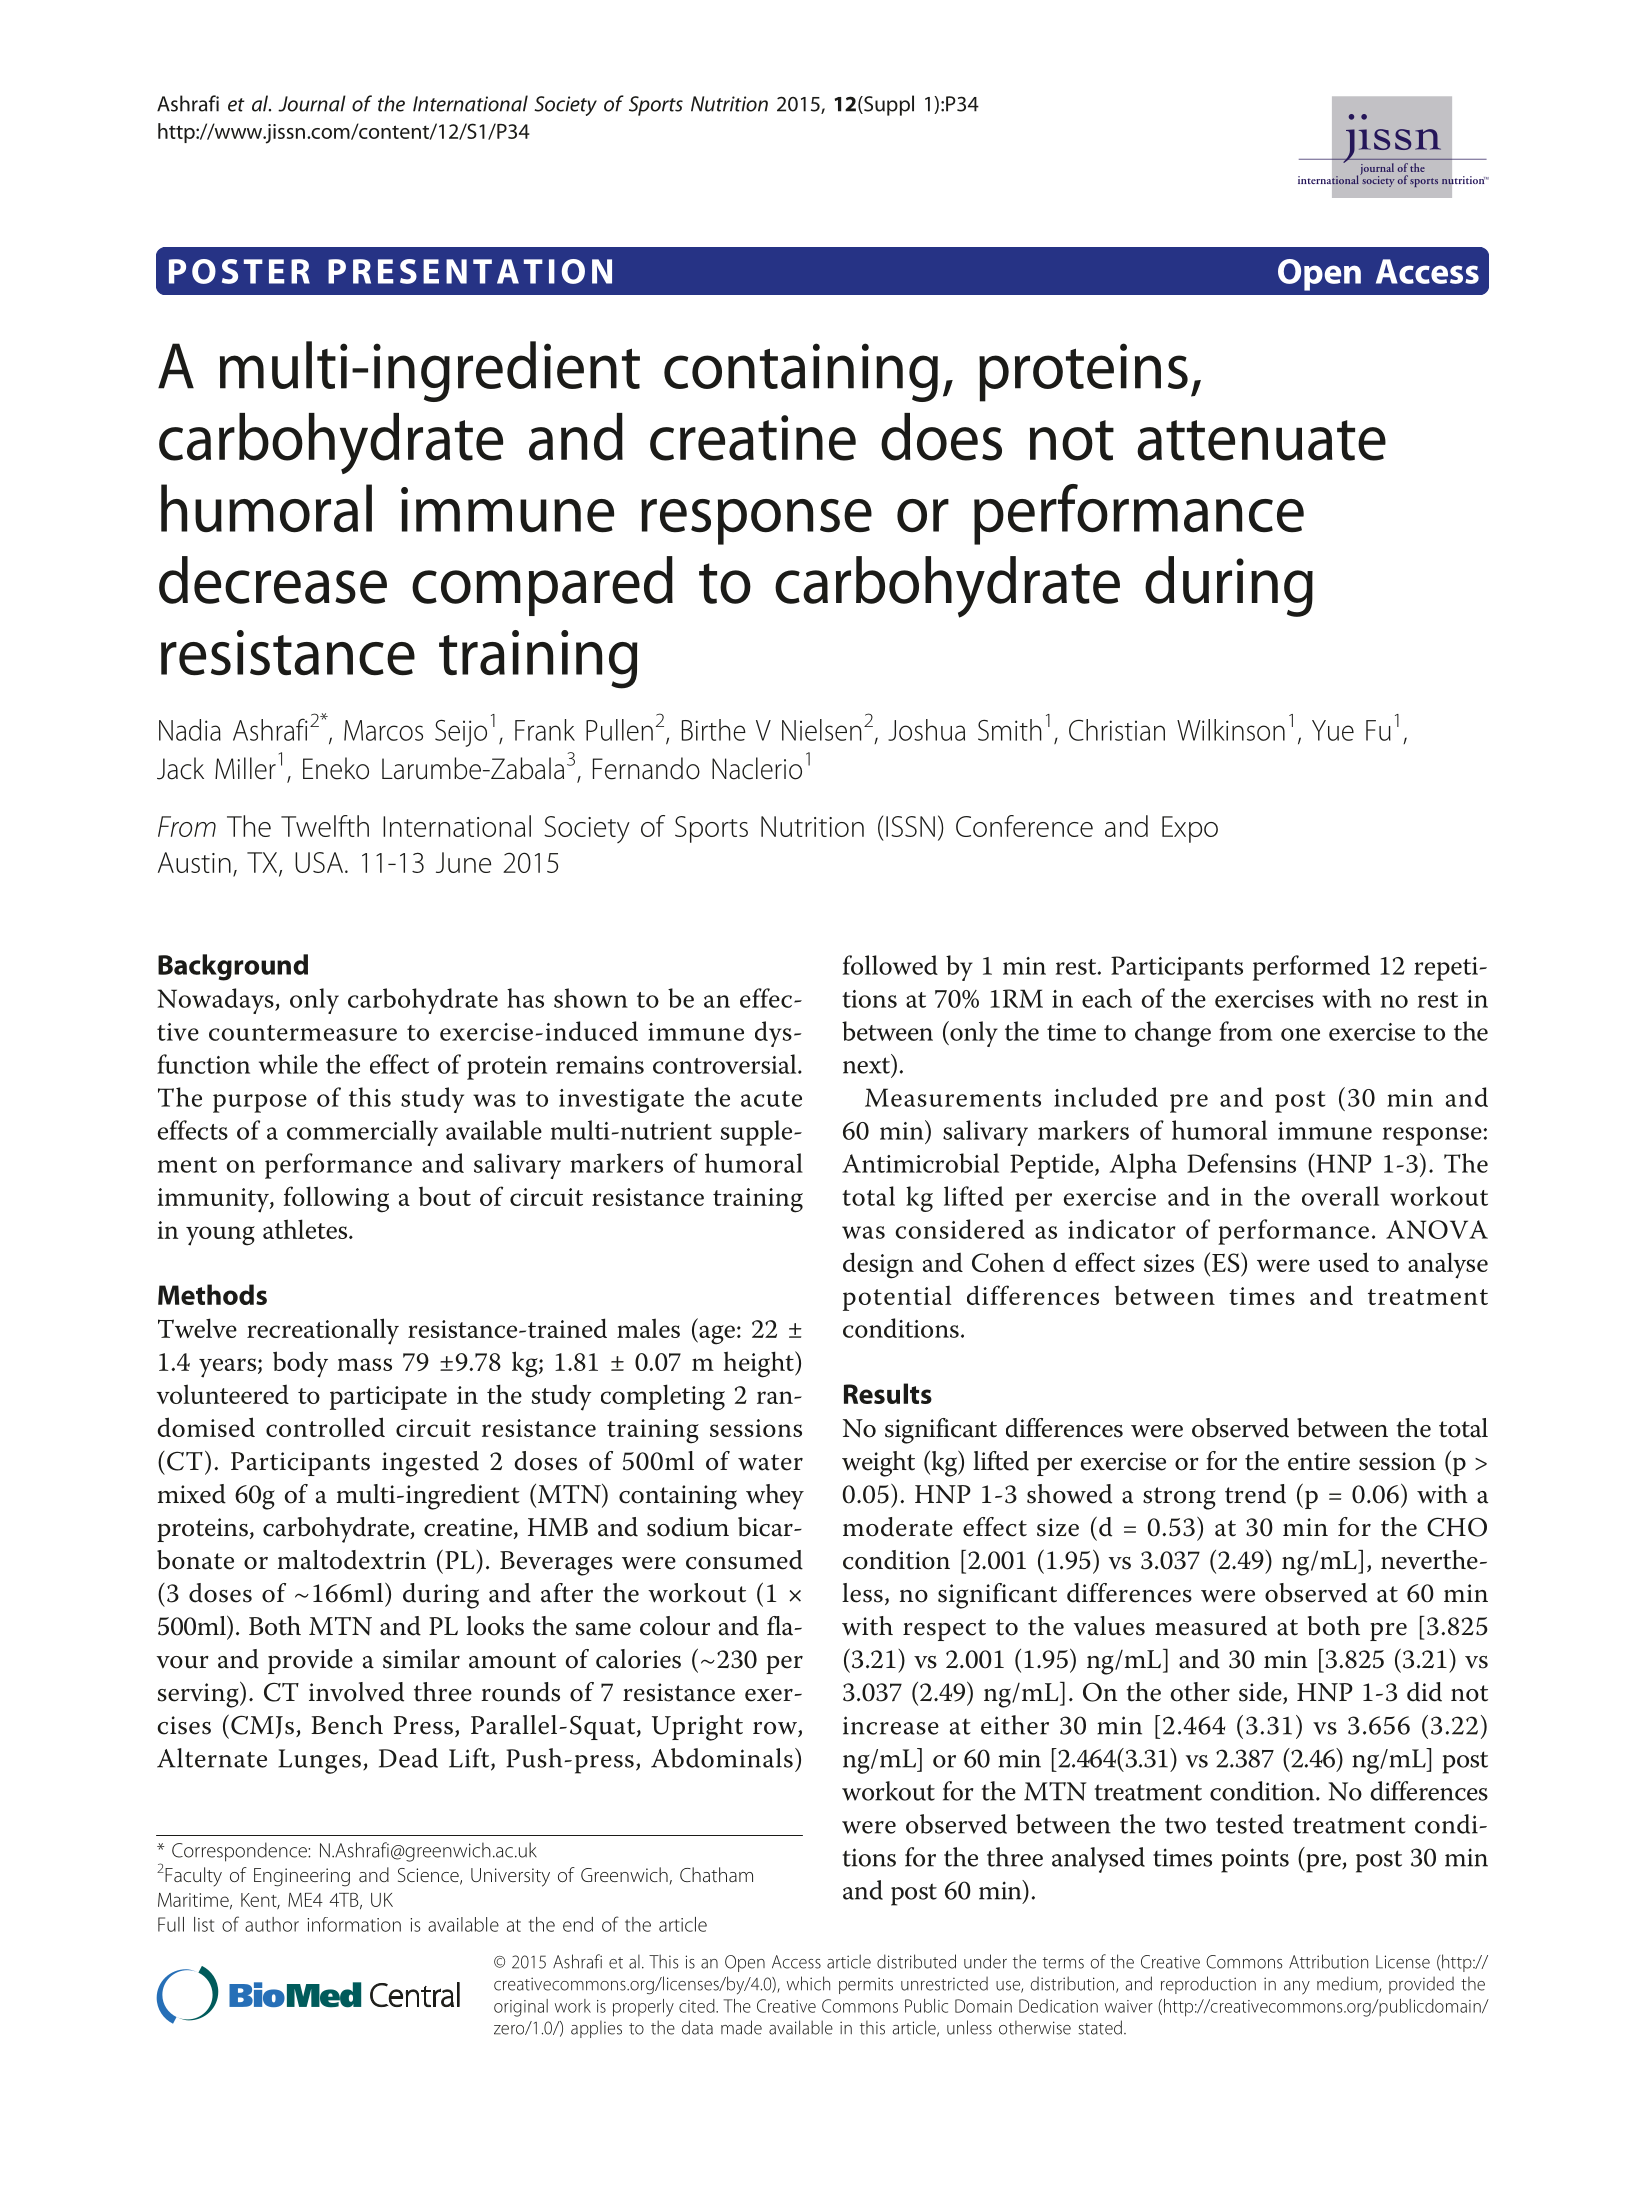 This screenshot has height=2193, width=1645. I want to click on Joshua, so click(926, 730).
